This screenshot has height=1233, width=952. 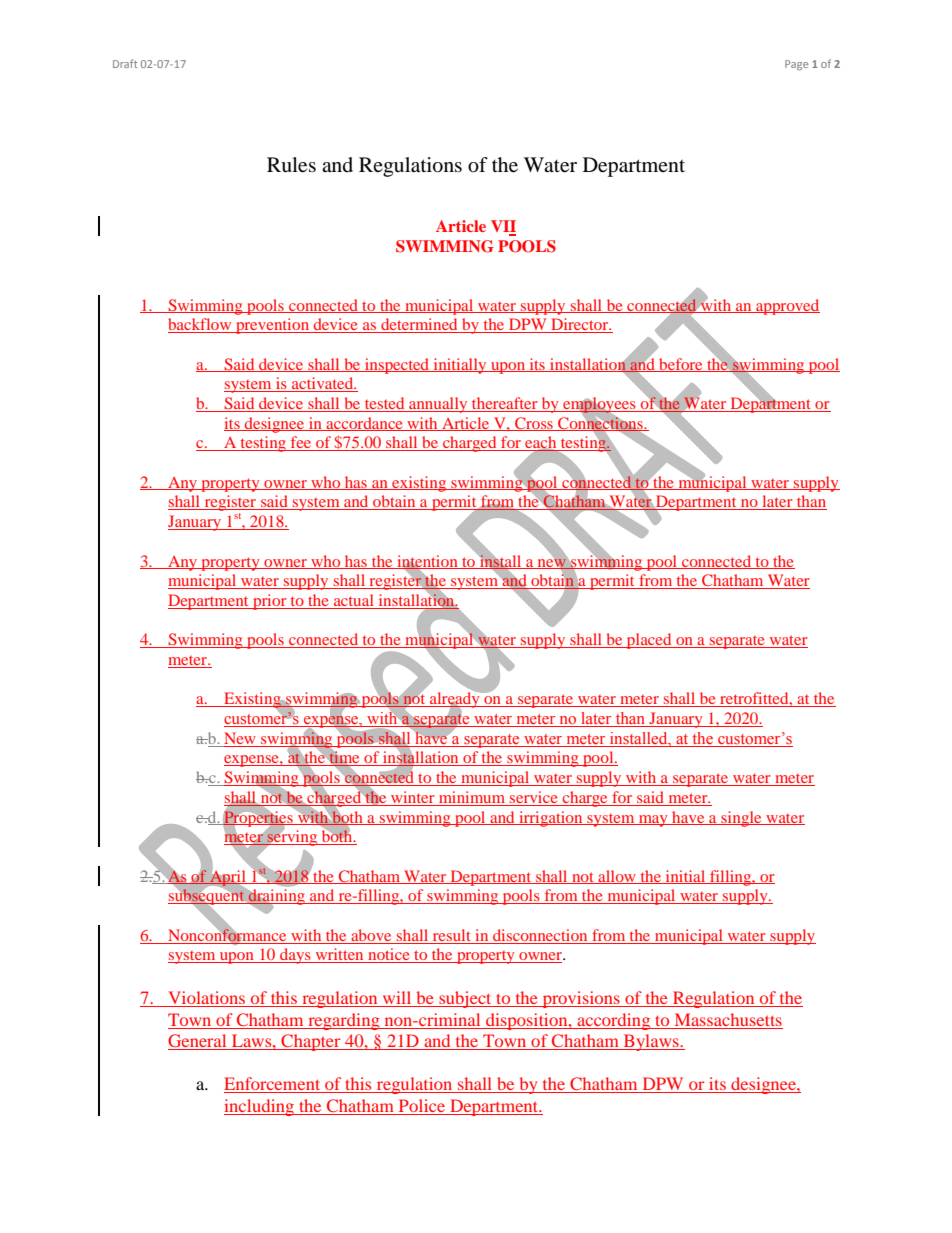 I want to click on approved, so click(x=787, y=307).
